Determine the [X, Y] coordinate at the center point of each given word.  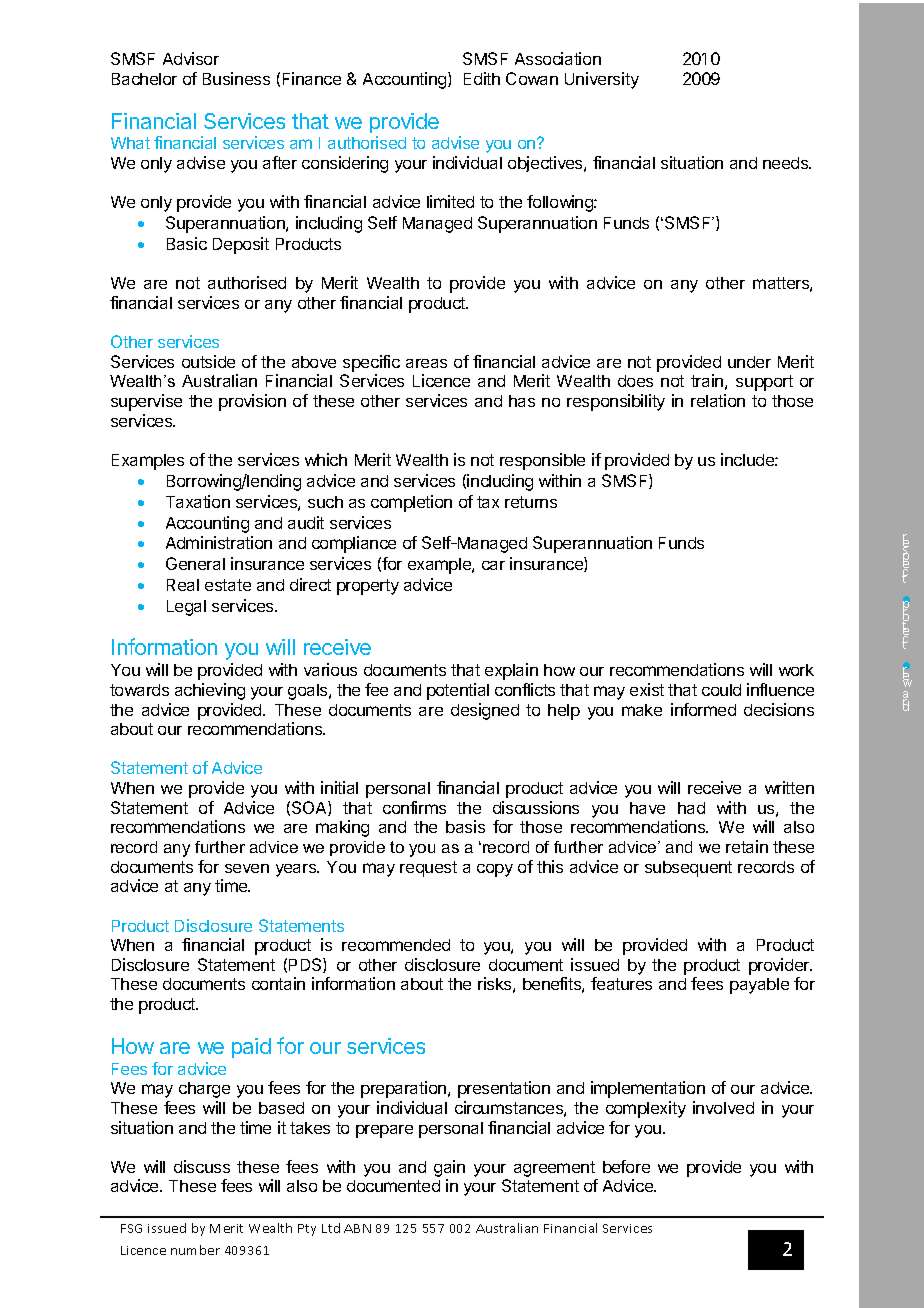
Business [236, 78]
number [195, 1250]
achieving [210, 691]
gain [449, 1170]
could [721, 690]
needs [787, 163]
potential [458, 691]
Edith [482, 78]
